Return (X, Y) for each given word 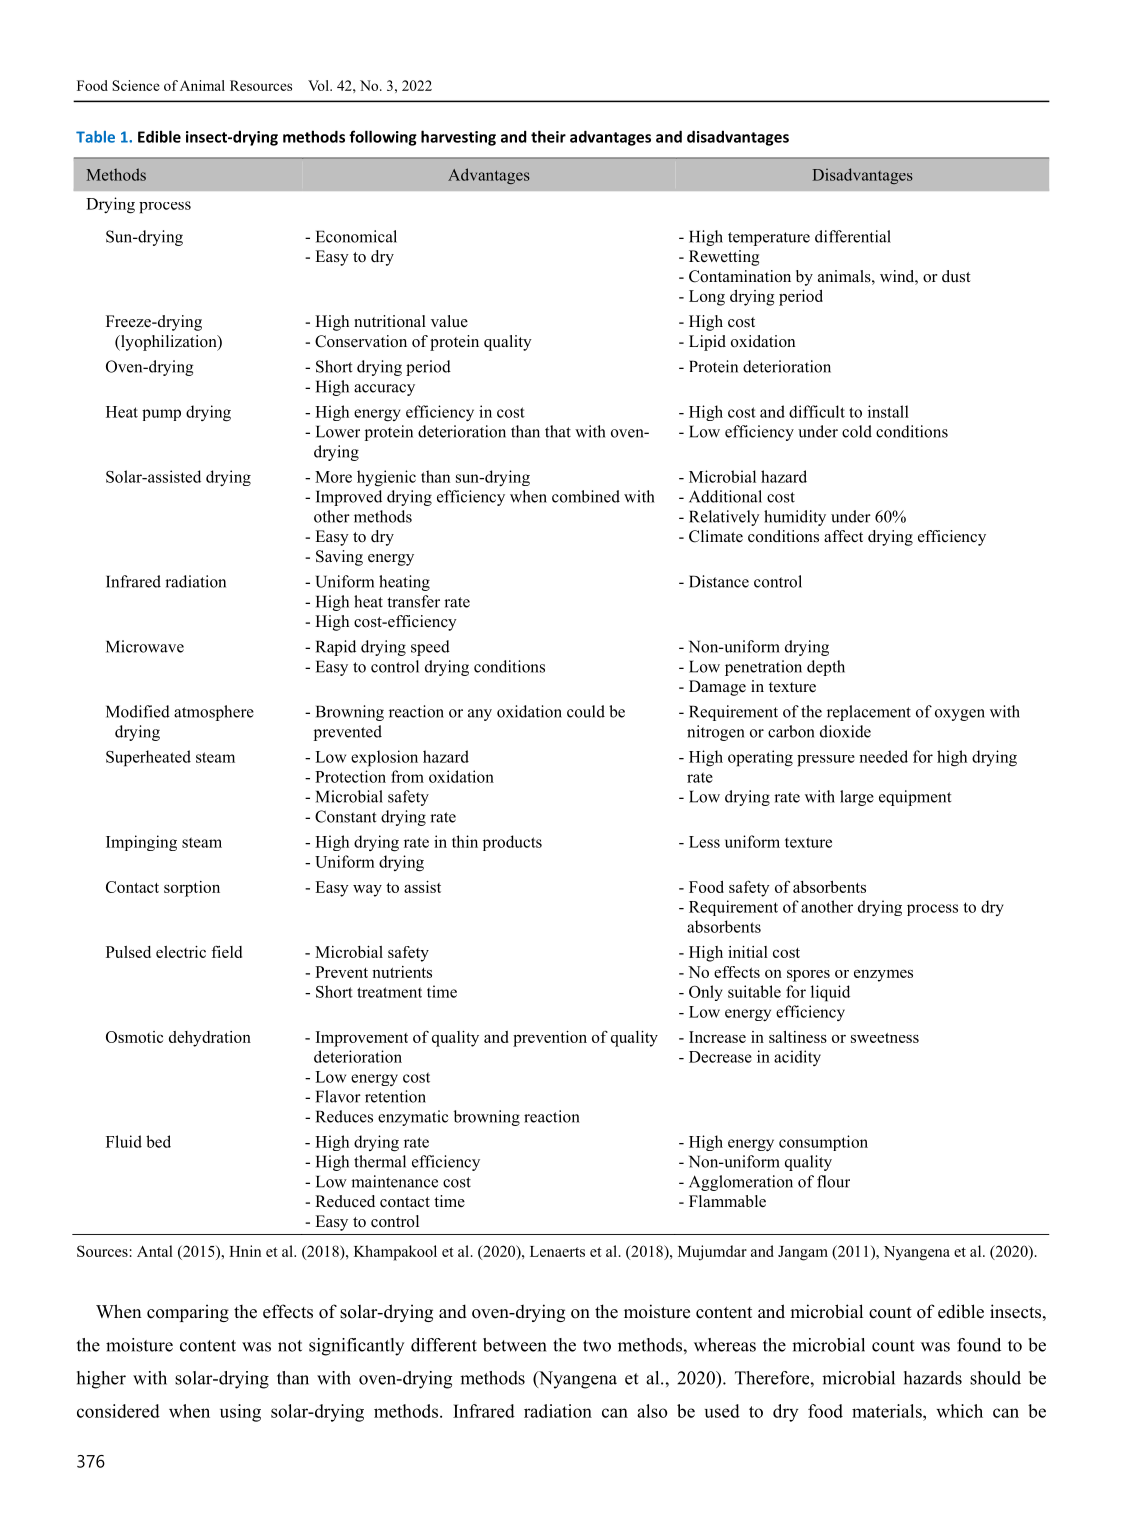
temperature (769, 239)
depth (826, 668)
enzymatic (413, 1118)
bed (158, 1141)
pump (161, 415)
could (586, 711)
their (548, 136)
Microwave (145, 646)
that (558, 431)
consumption (823, 1143)
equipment (915, 798)
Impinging (141, 843)
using (240, 1413)
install (888, 411)
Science (136, 85)
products (512, 843)
